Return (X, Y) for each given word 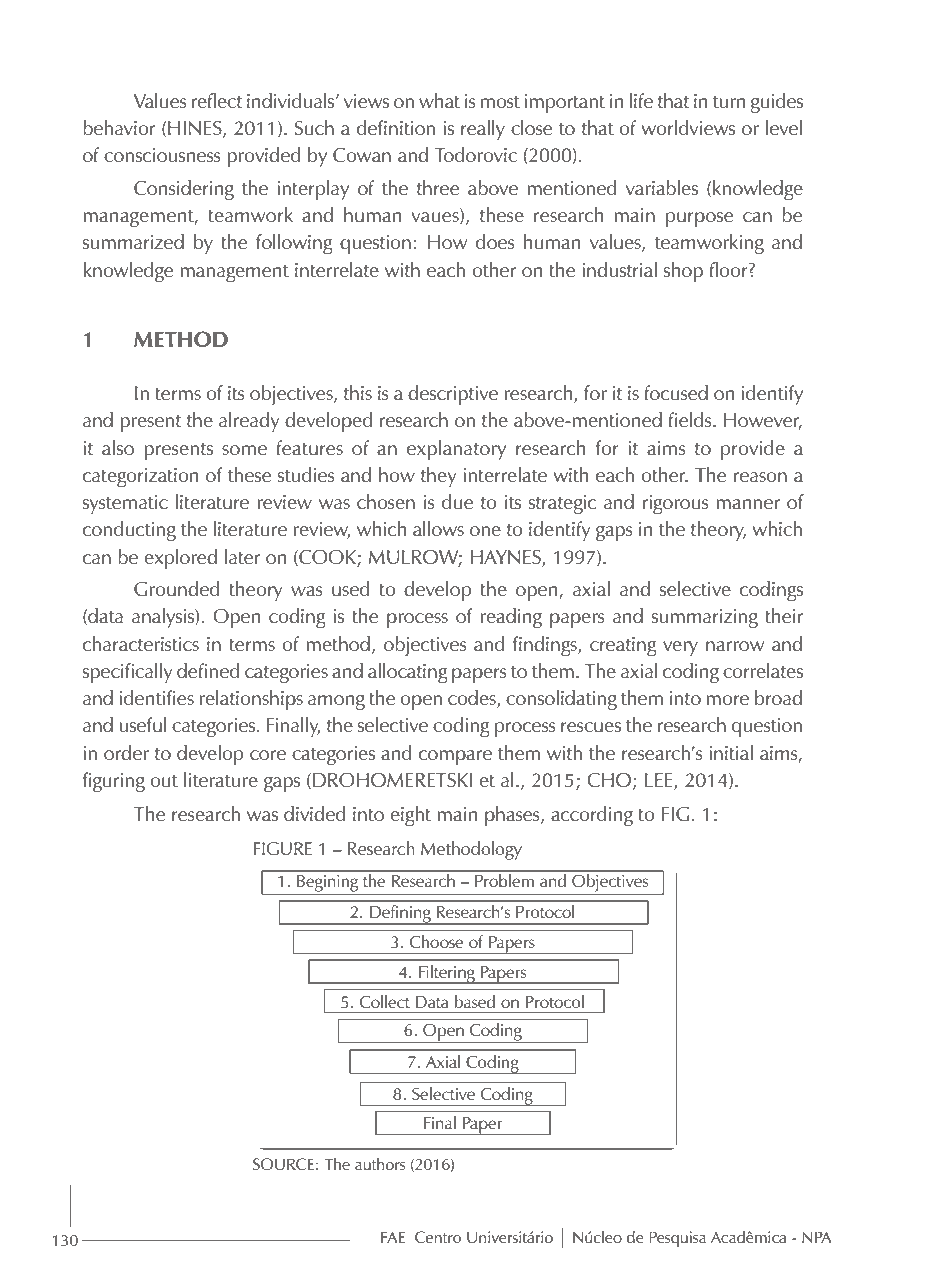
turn (729, 102)
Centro (438, 1237)
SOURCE (283, 1164)
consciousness (162, 155)
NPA (817, 1237)
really (483, 130)
